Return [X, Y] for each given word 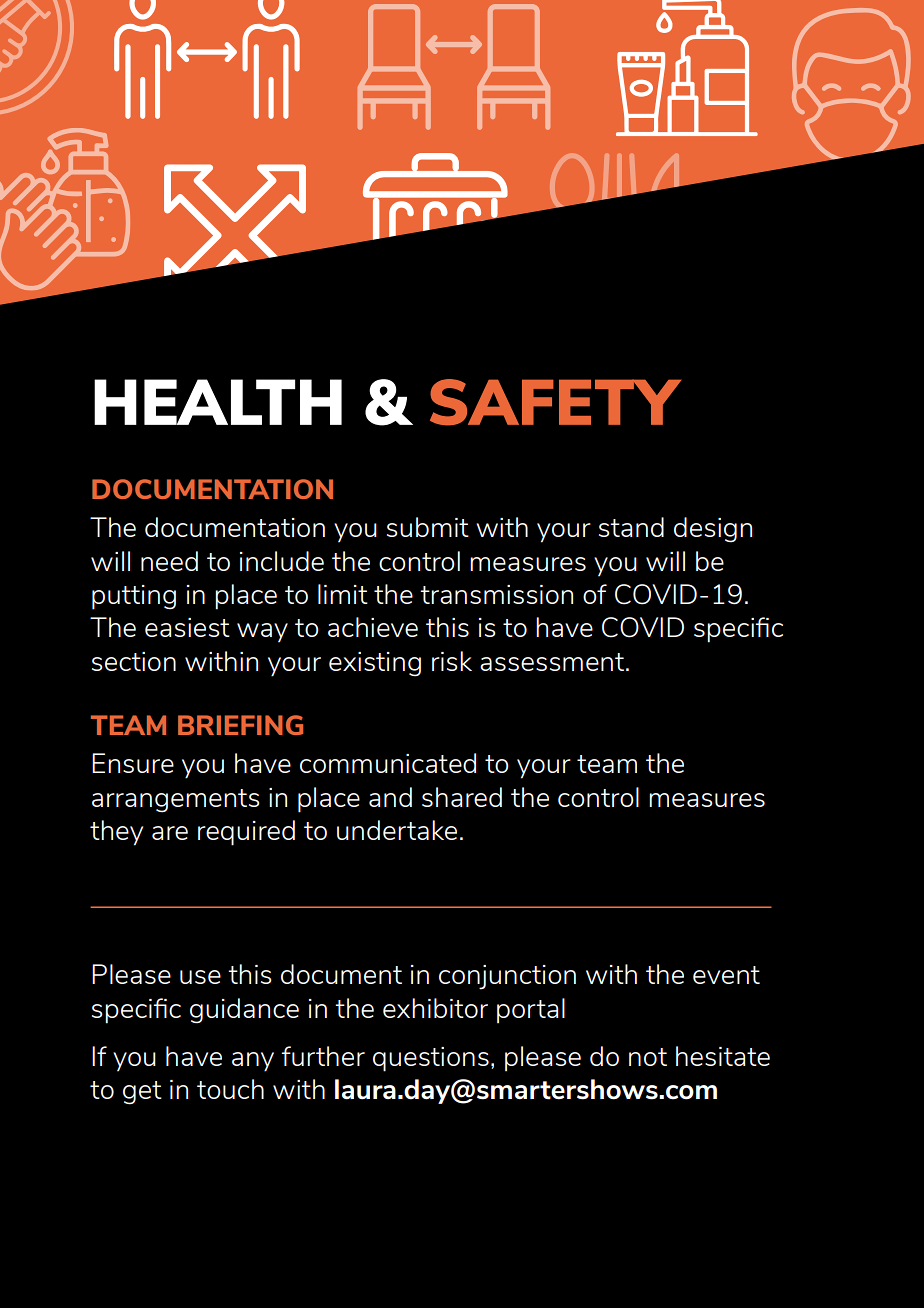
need [169, 561]
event [726, 975]
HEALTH [218, 402]
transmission [496, 594]
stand [631, 527]
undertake [397, 830]
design [713, 530]
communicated [388, 763]
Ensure [133, 763]
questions [431, 1059]
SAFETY [555, 402]
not [648, 1057]
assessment [553, 662]
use [200, 977]
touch [230, 1089]
